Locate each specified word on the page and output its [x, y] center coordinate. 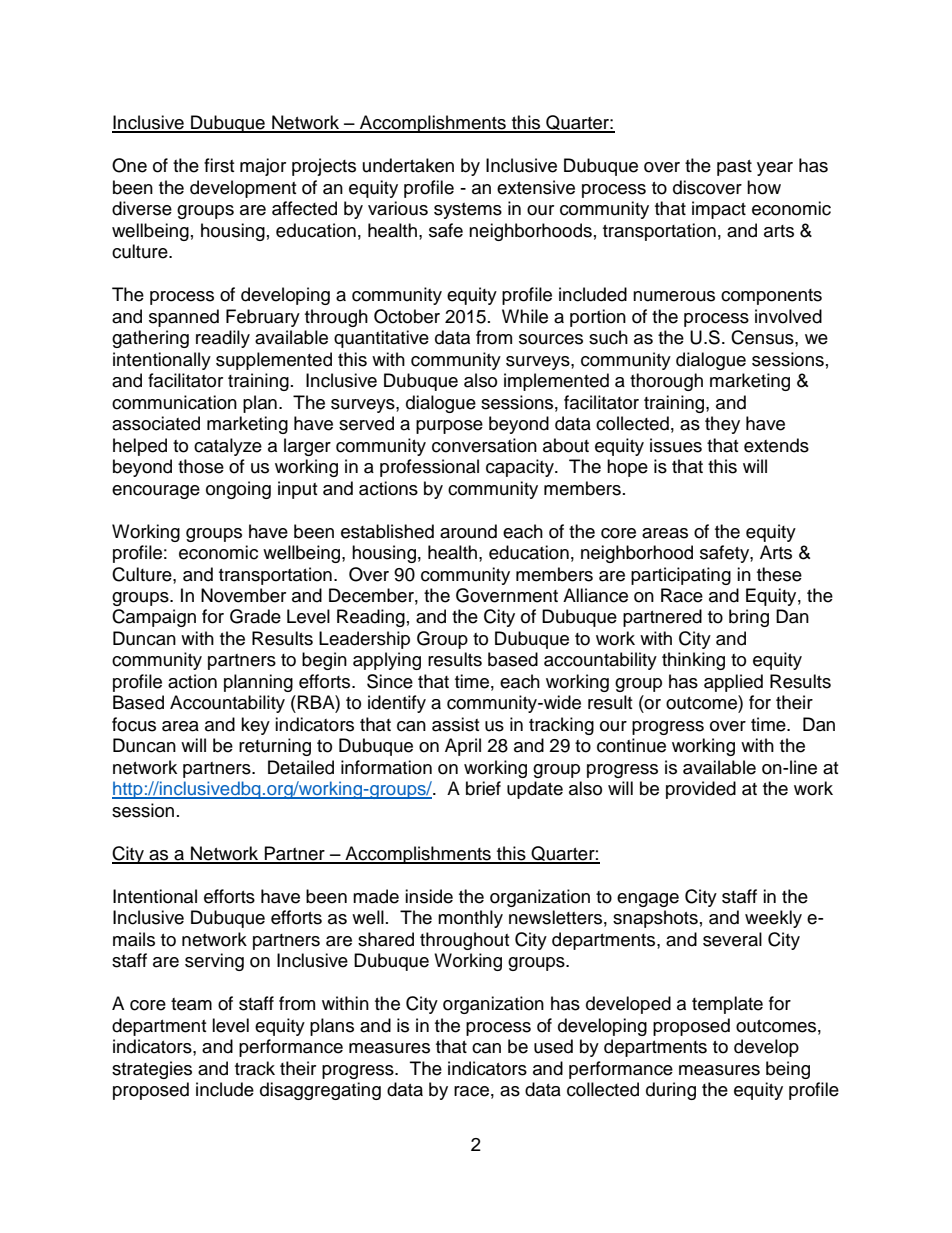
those [201, 466]
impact [719, 210]
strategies [152, 1070]
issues [676, 445]
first [219, 165]
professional [429, 468]
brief [483, 788]
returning [275, 747]
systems [468, 211]
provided [701, 790]
